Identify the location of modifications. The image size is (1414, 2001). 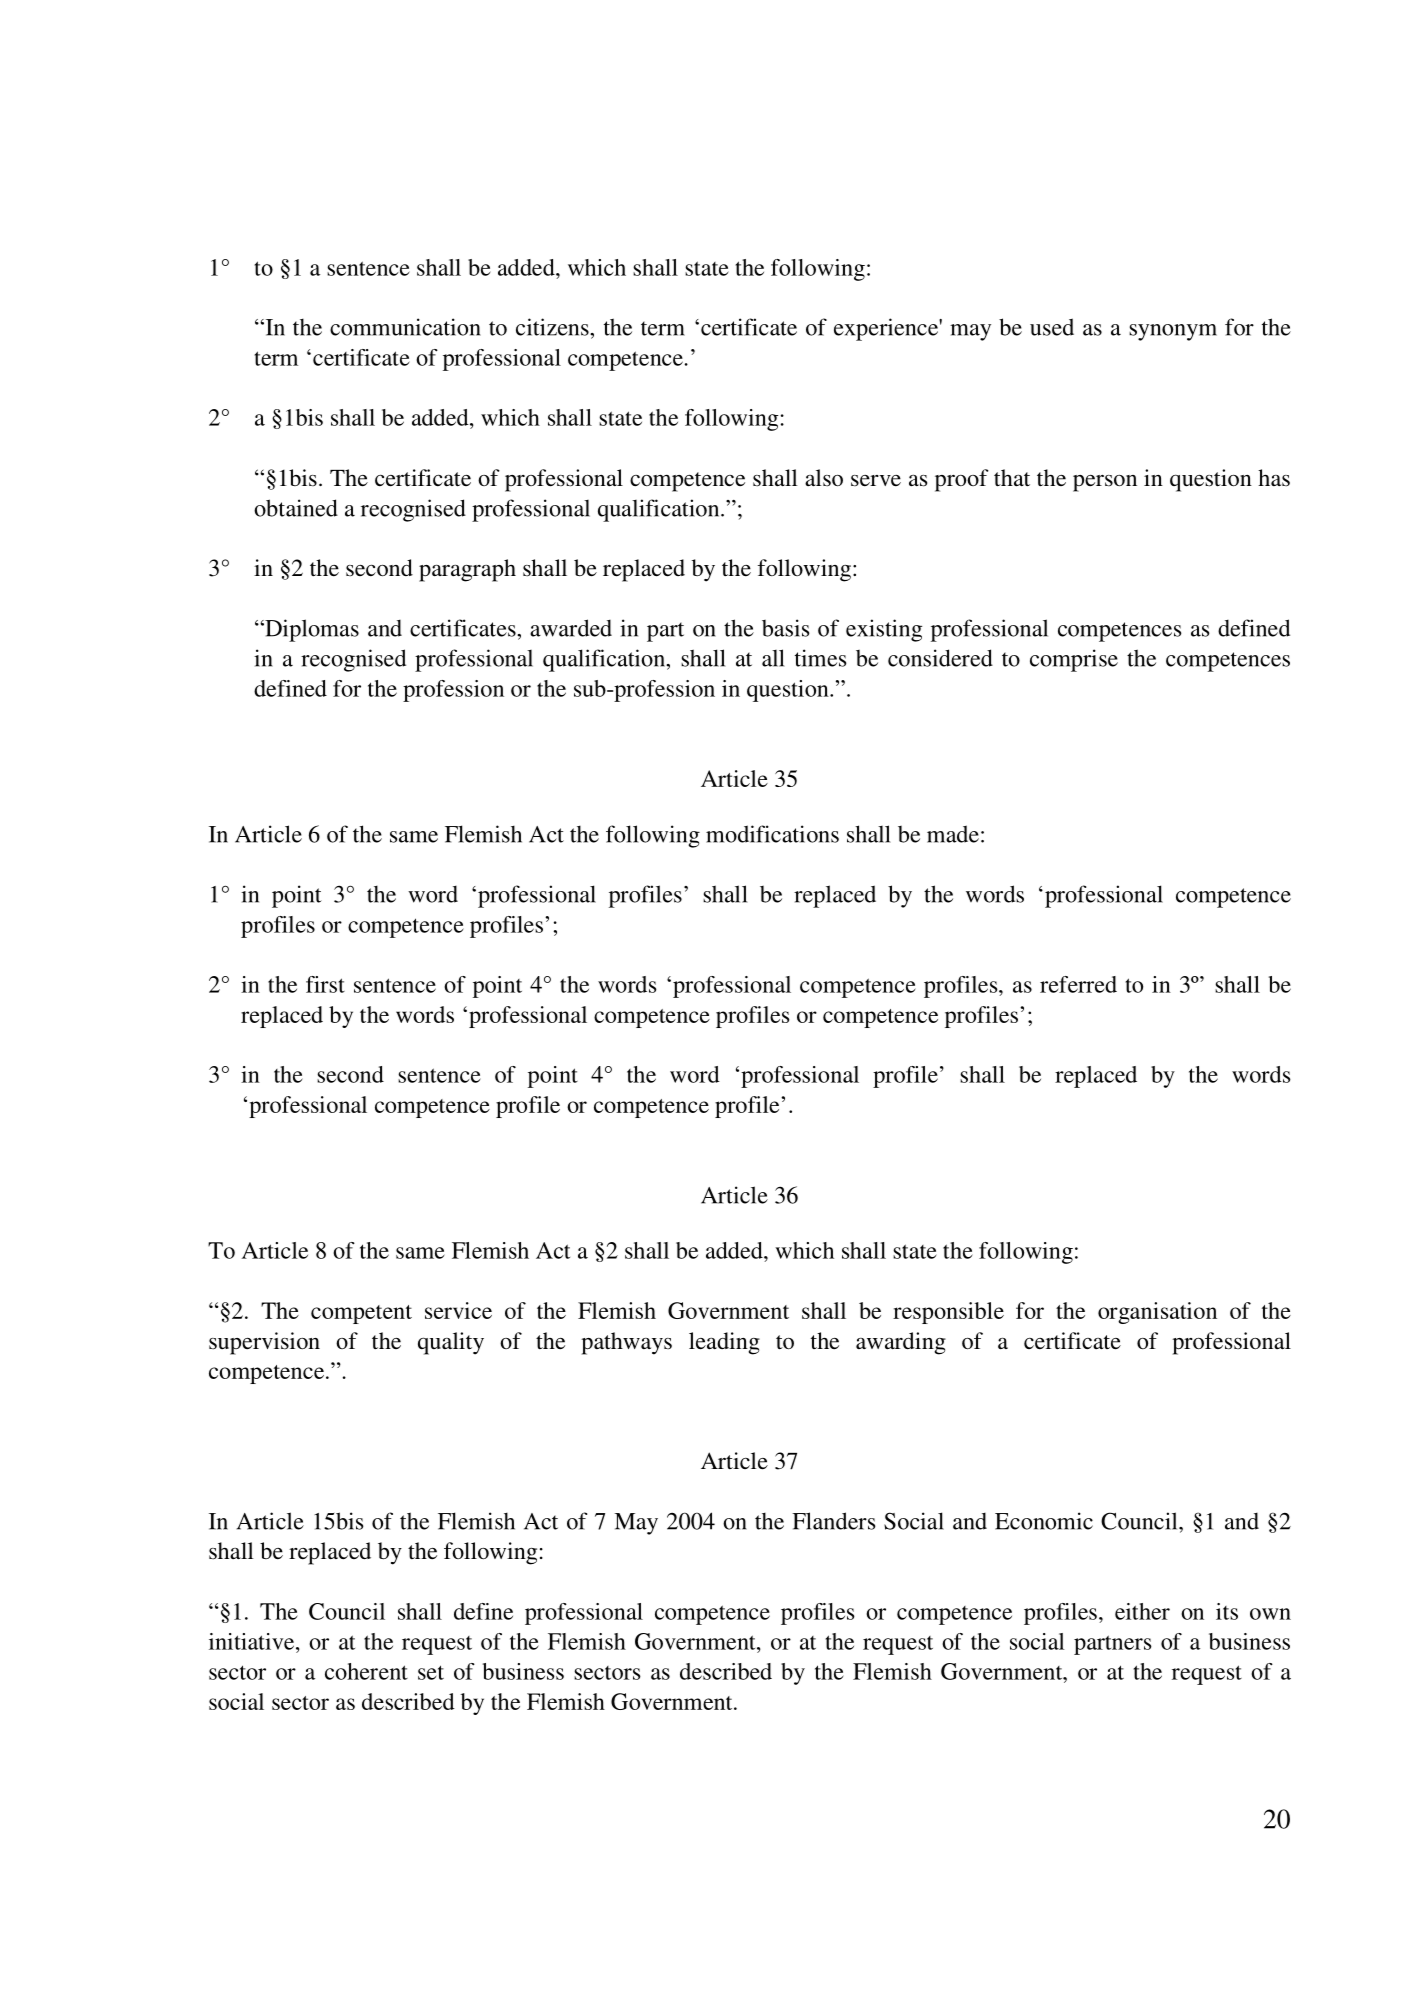
(772, 834).
